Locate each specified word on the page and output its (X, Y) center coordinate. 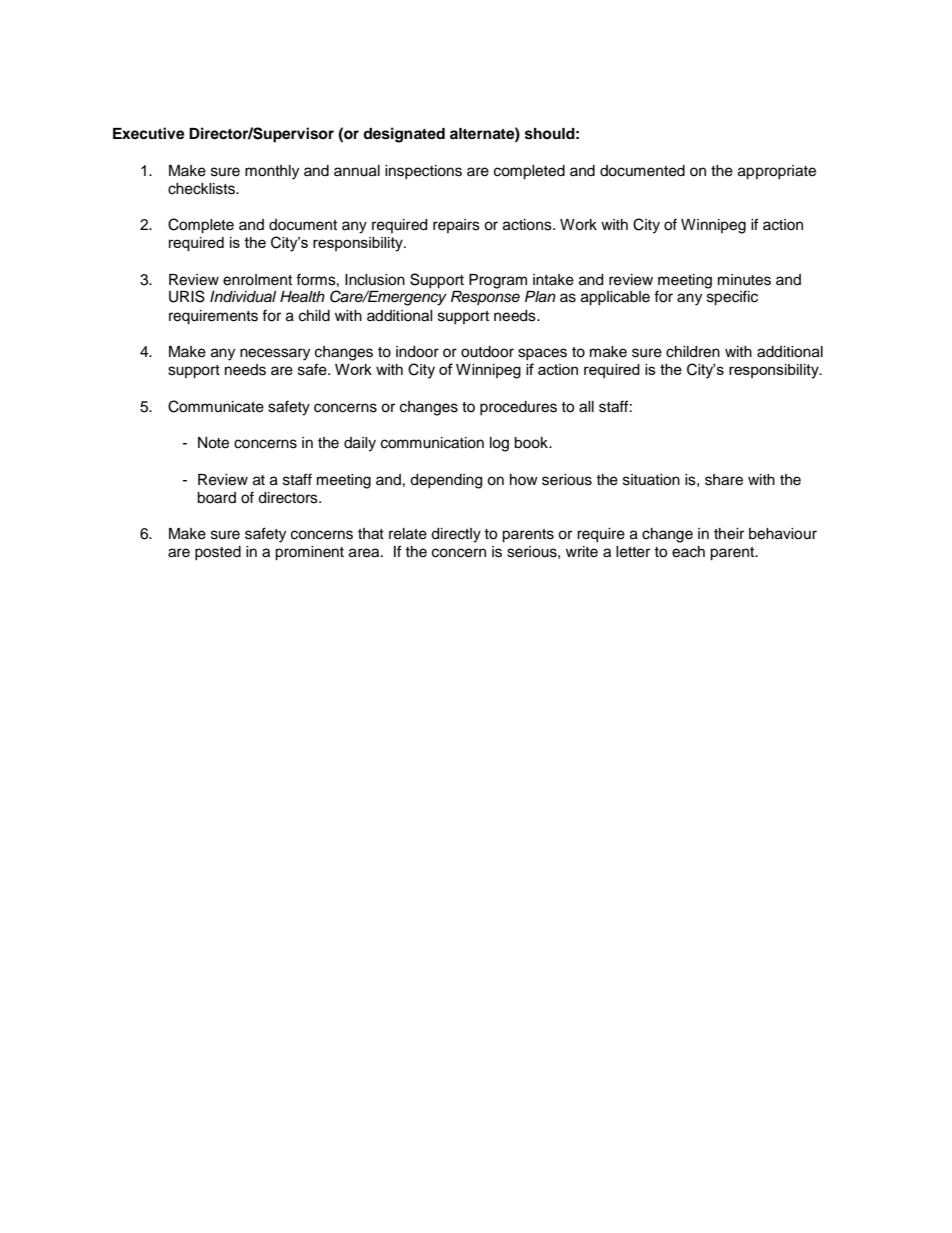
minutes (744, 280)
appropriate (777, 172)
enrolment (257, 280)
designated (404, 135)
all (586, 407)
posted (218, 553)
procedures (518, 408)
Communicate (216, 406)
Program (498, 281)
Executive (149, 133)
